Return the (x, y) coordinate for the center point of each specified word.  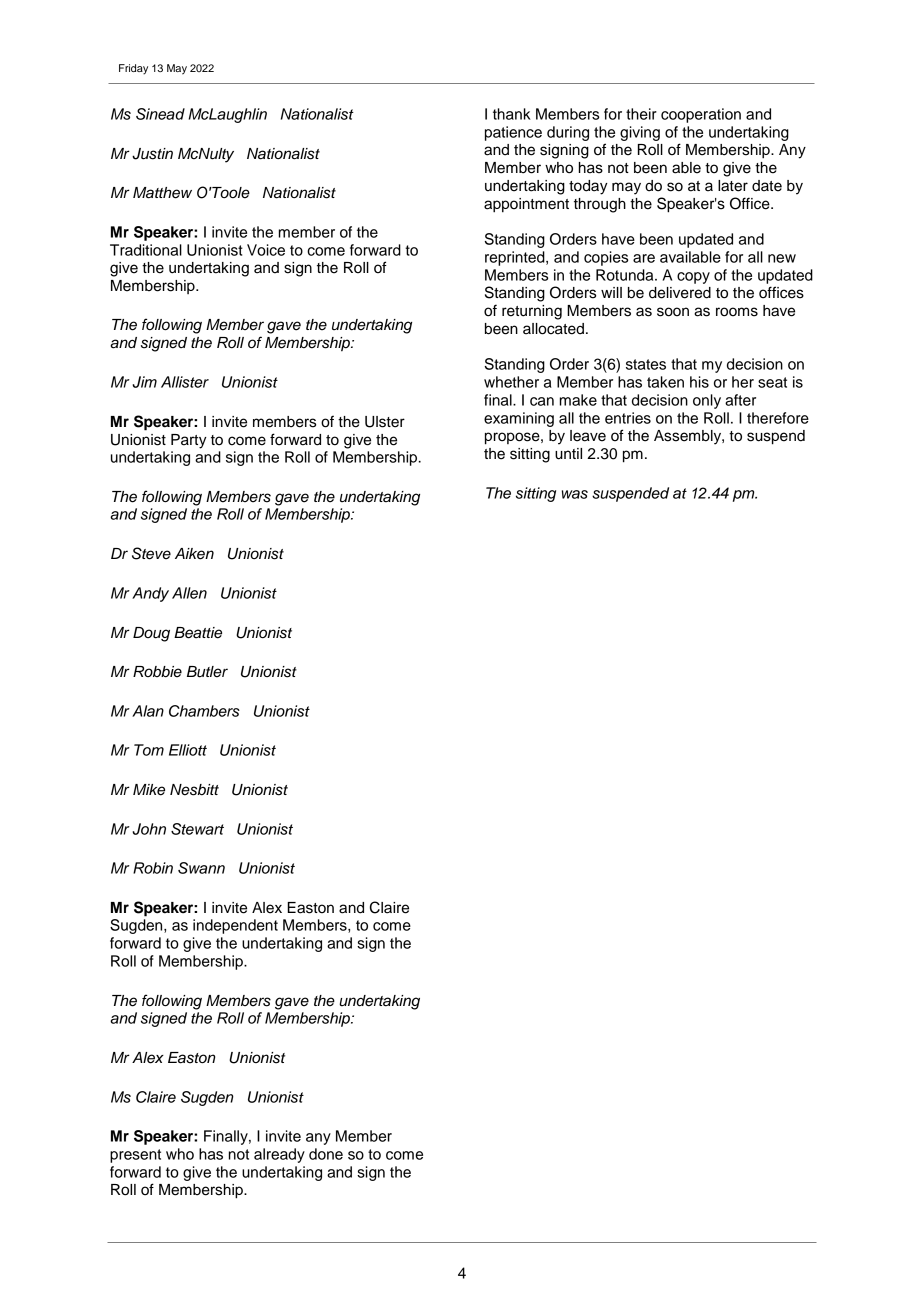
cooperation (701, 115)
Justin (152, 154)
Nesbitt (194, 790)
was (575, 494)
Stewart (197, 829)
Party (189, 441)
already (279, 1155)
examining (519, 419)
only (707, 401)
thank (512, 114)
